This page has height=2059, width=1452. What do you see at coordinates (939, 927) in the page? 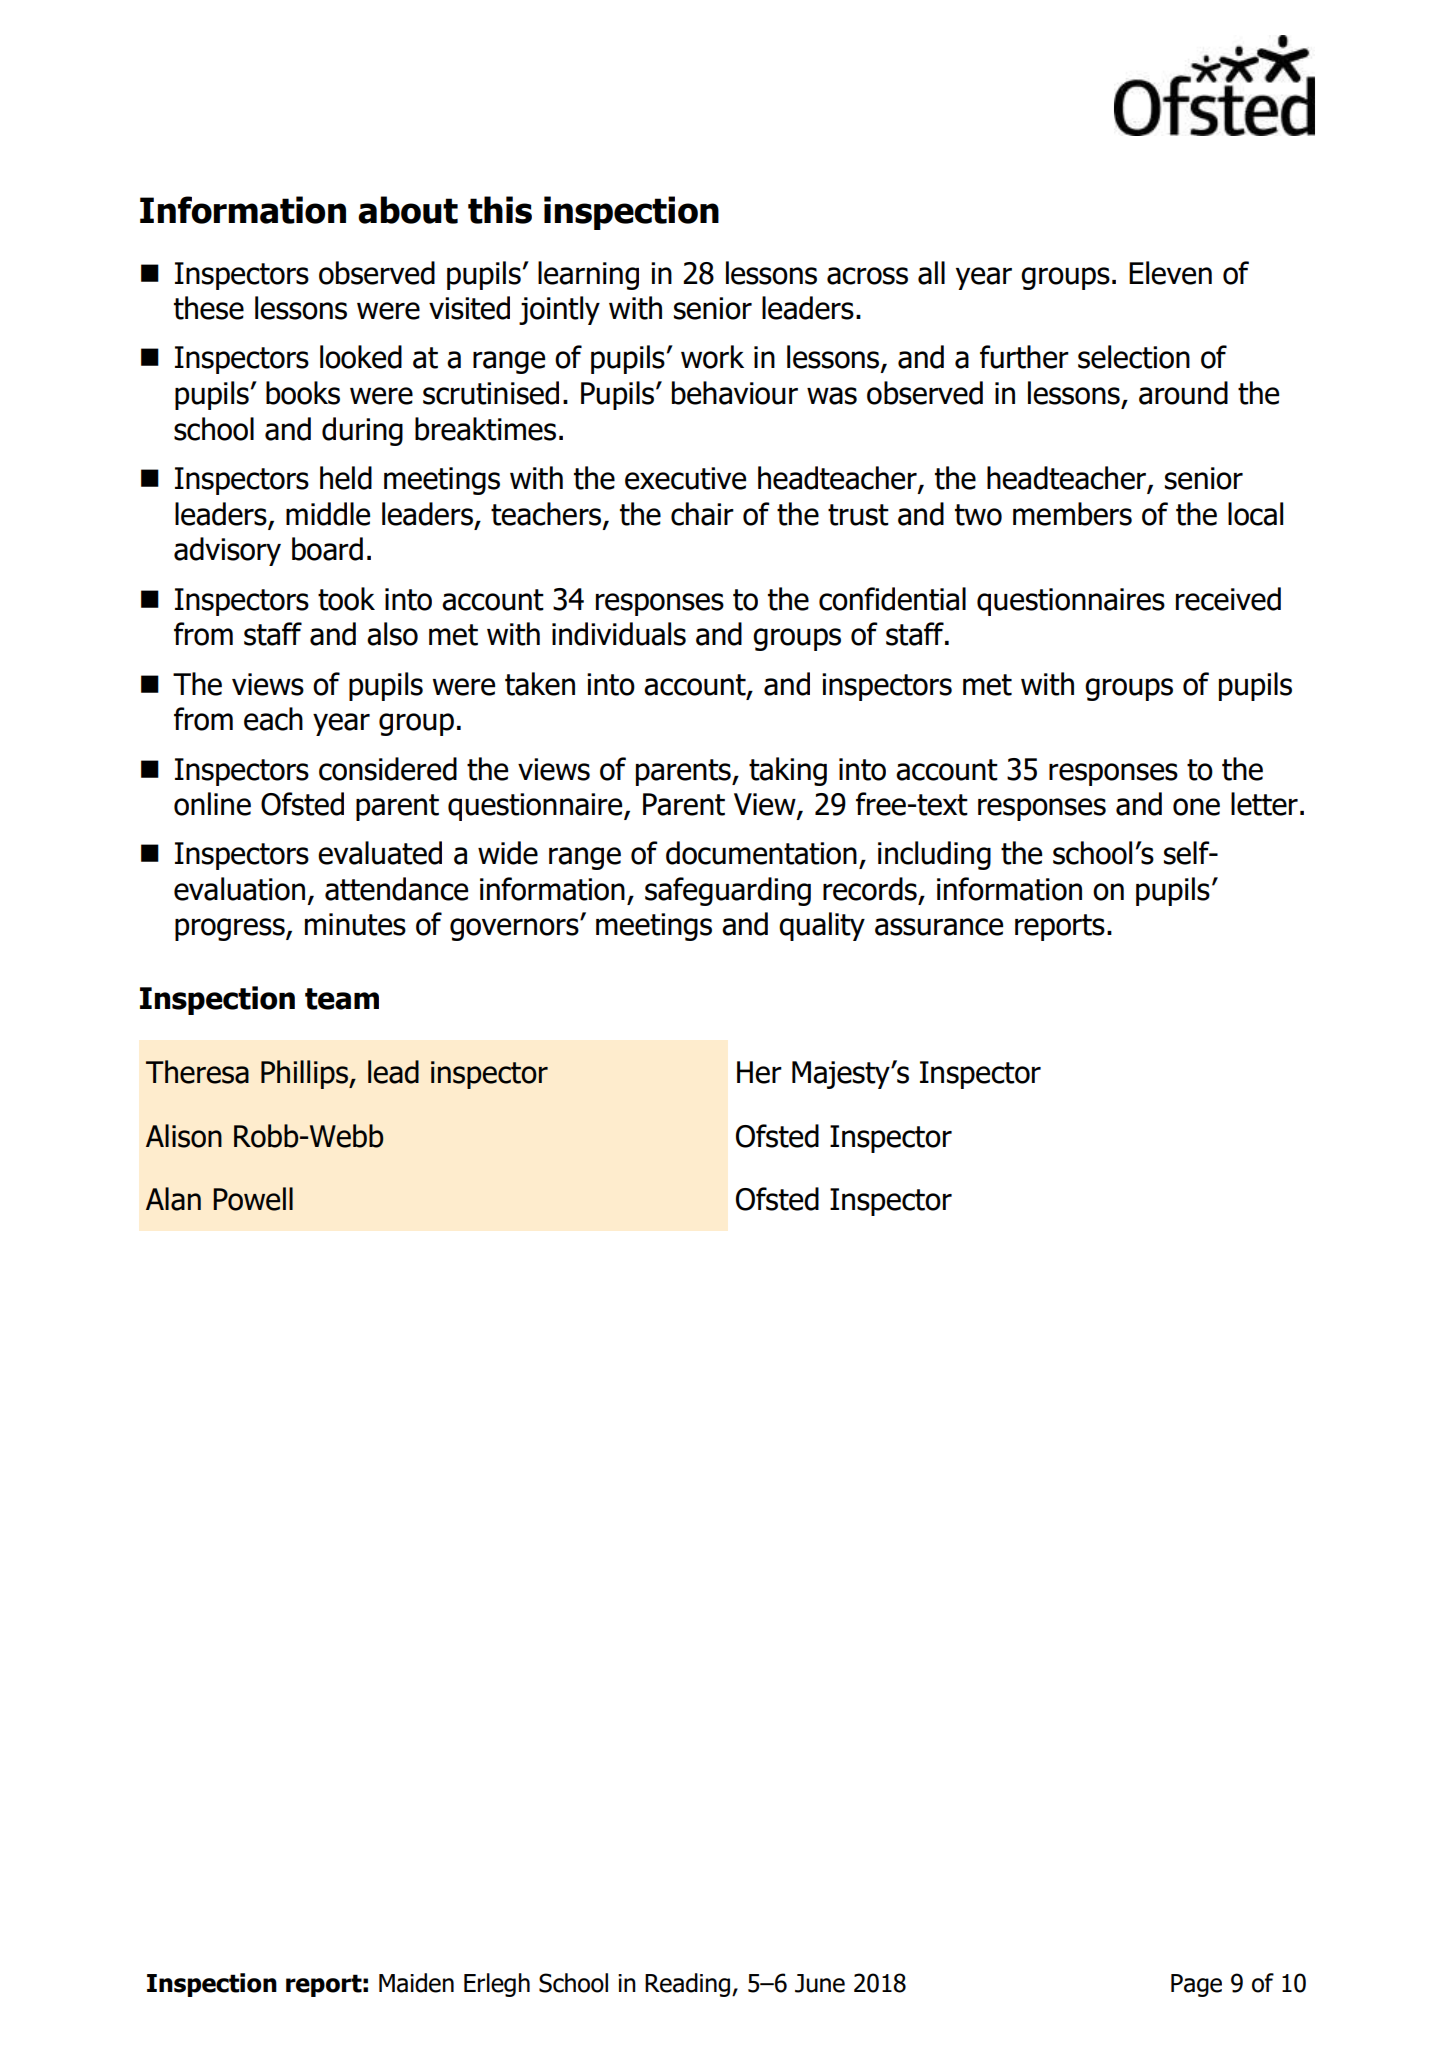
I see `assurance` at bounding box center [939, 927].
